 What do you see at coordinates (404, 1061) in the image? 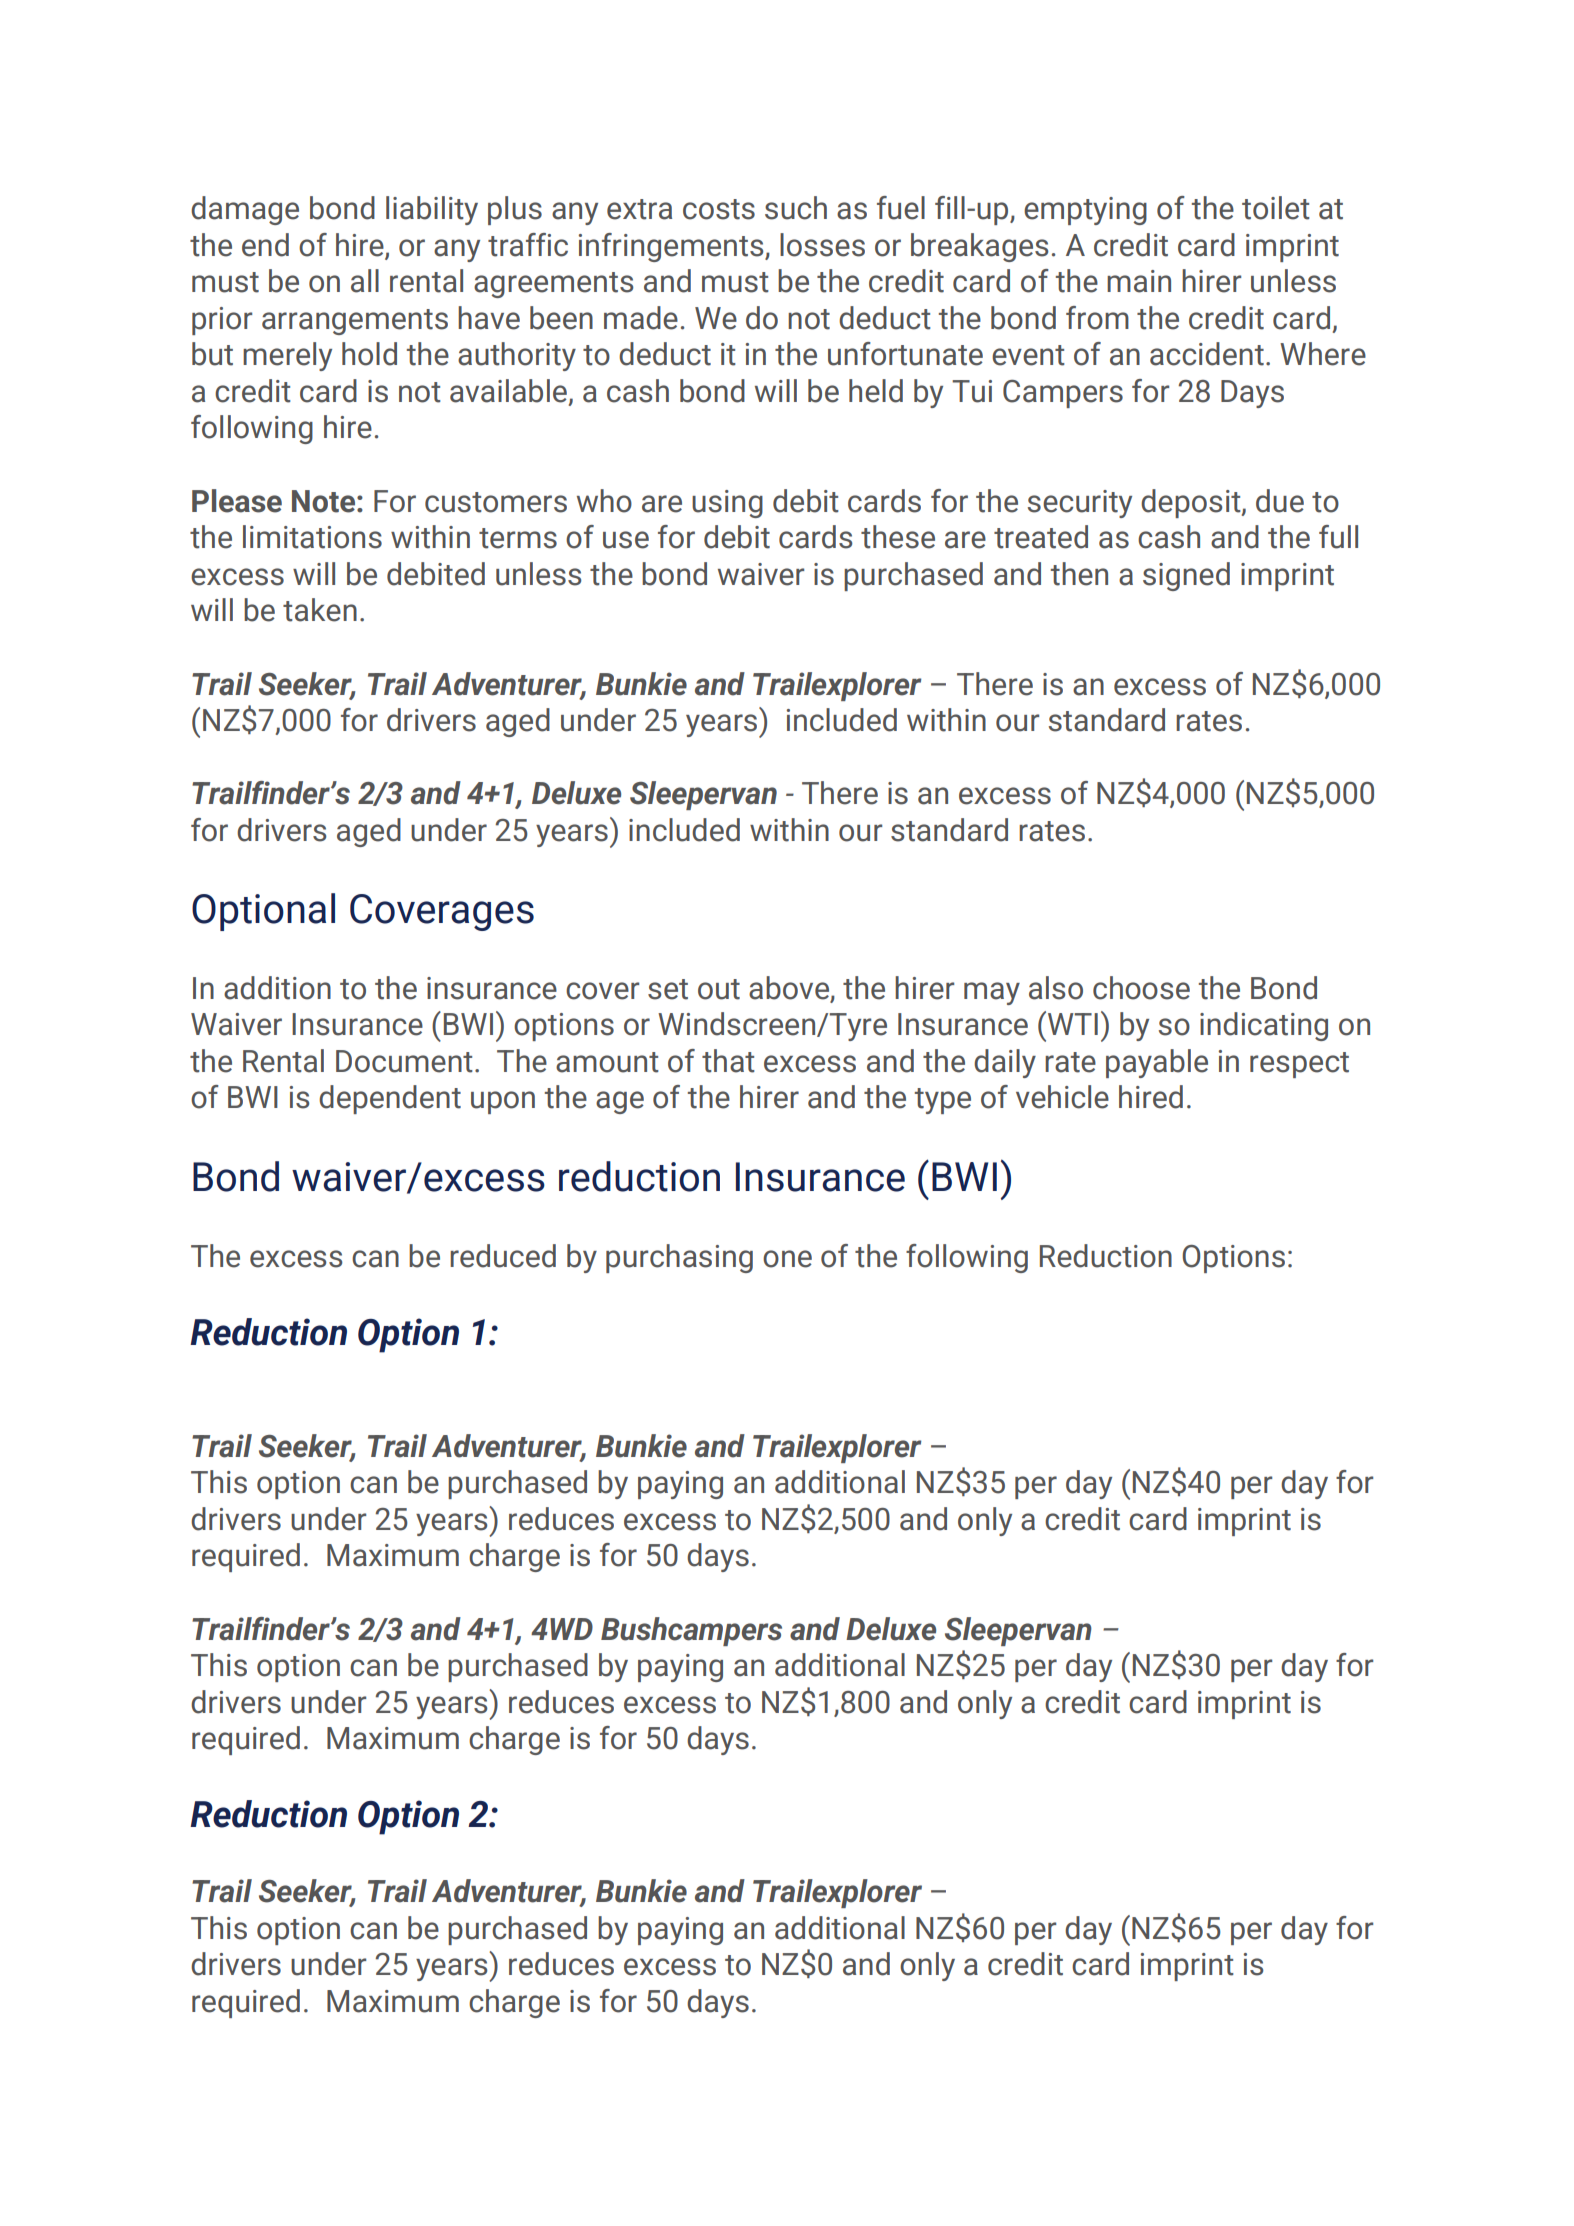
I see `Document` at bounding box center [404, 1061].
